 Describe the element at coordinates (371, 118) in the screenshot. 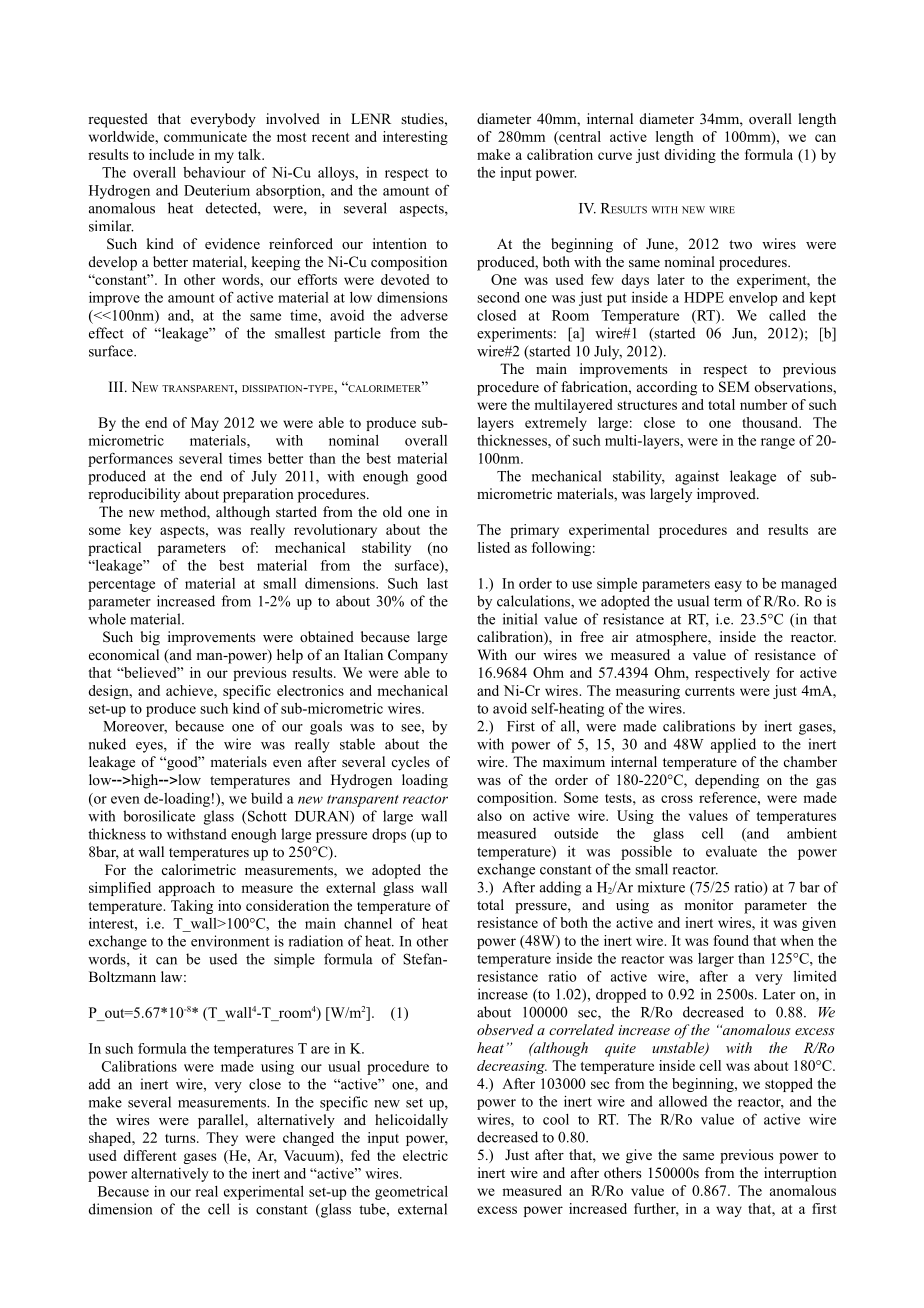

I see `LENR` at that location.
